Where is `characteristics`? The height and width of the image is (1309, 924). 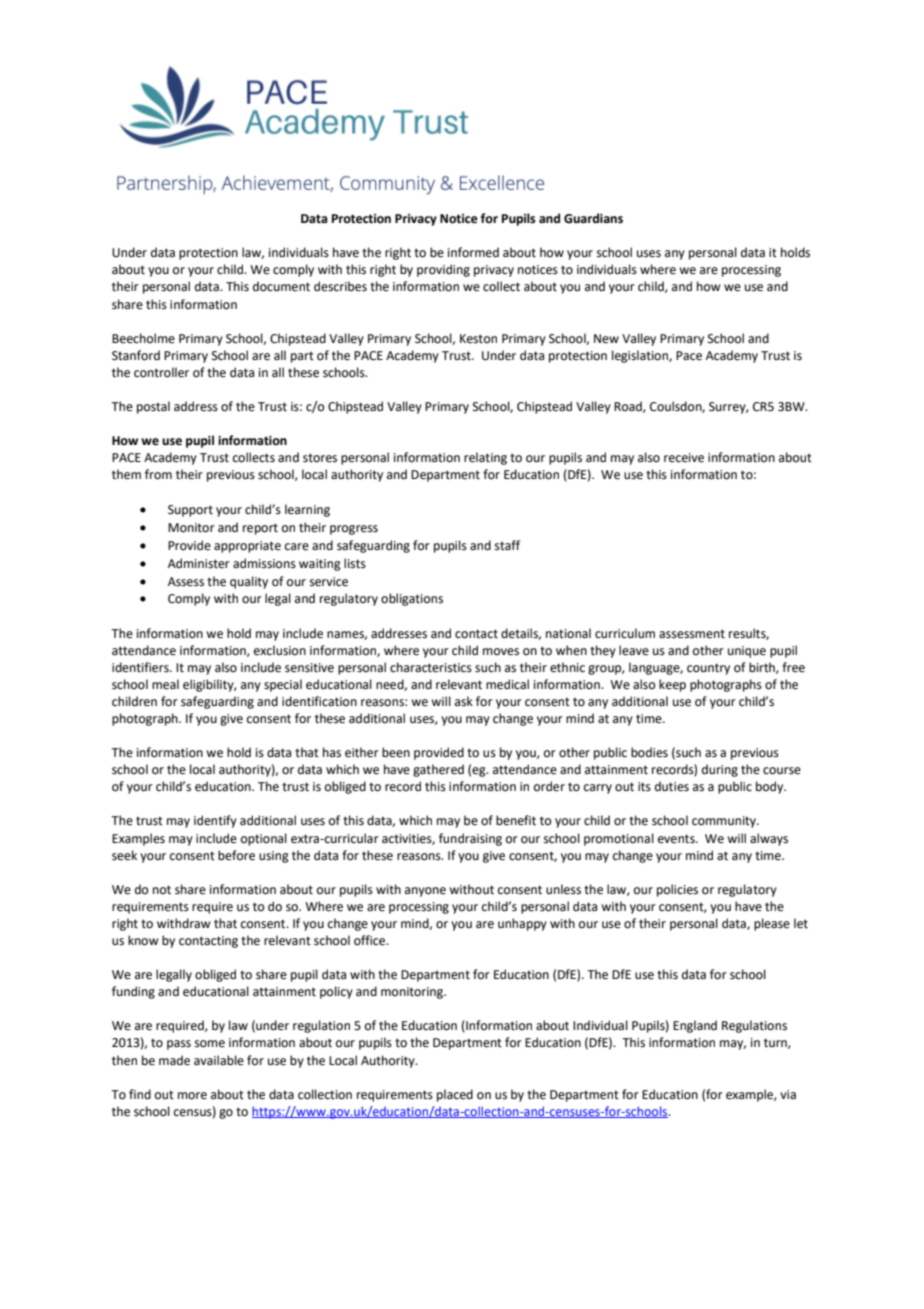 characteristics is located at coordinates (431, 667).
